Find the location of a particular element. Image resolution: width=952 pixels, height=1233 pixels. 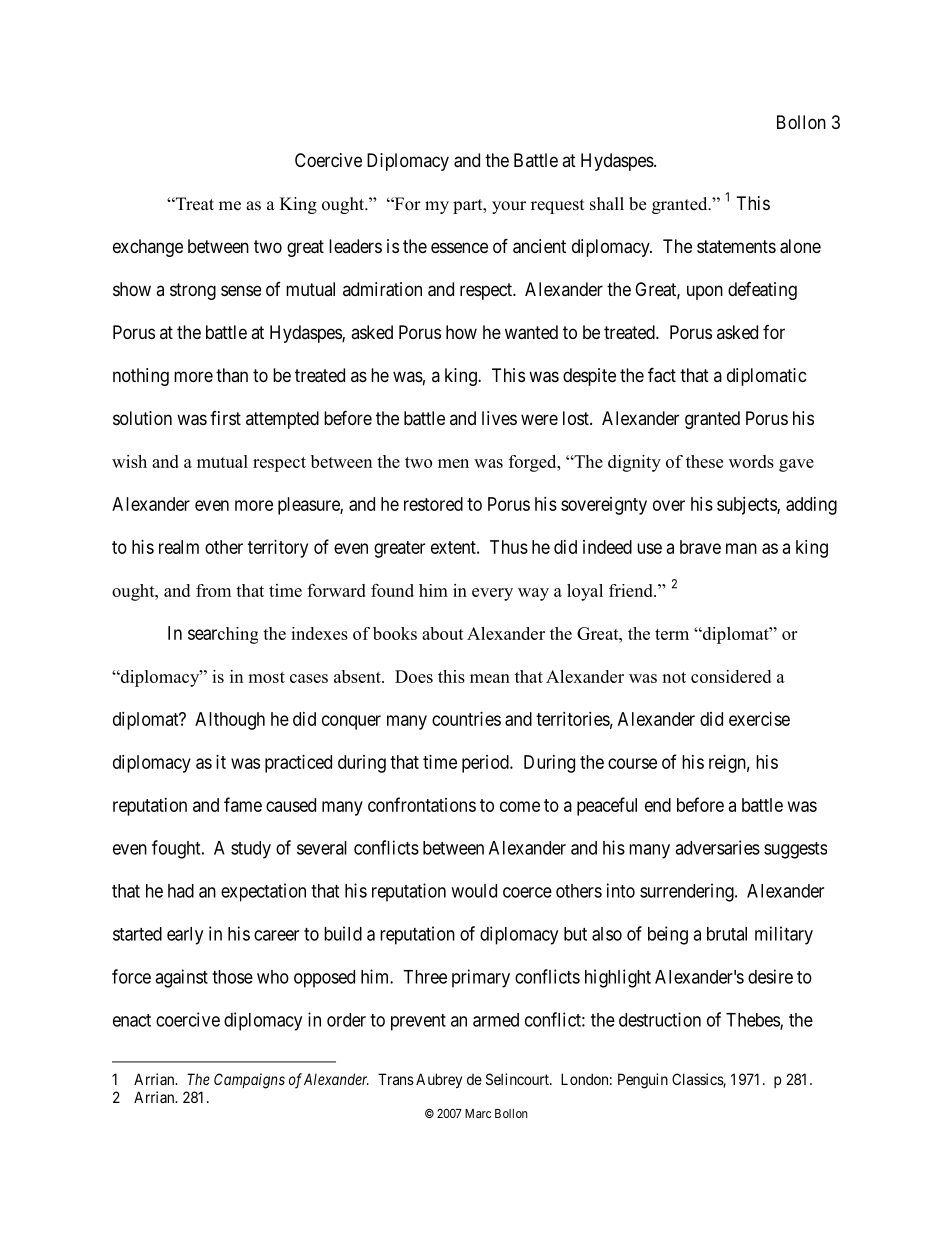

Campaigns is located at coordinates (249, 1081).
